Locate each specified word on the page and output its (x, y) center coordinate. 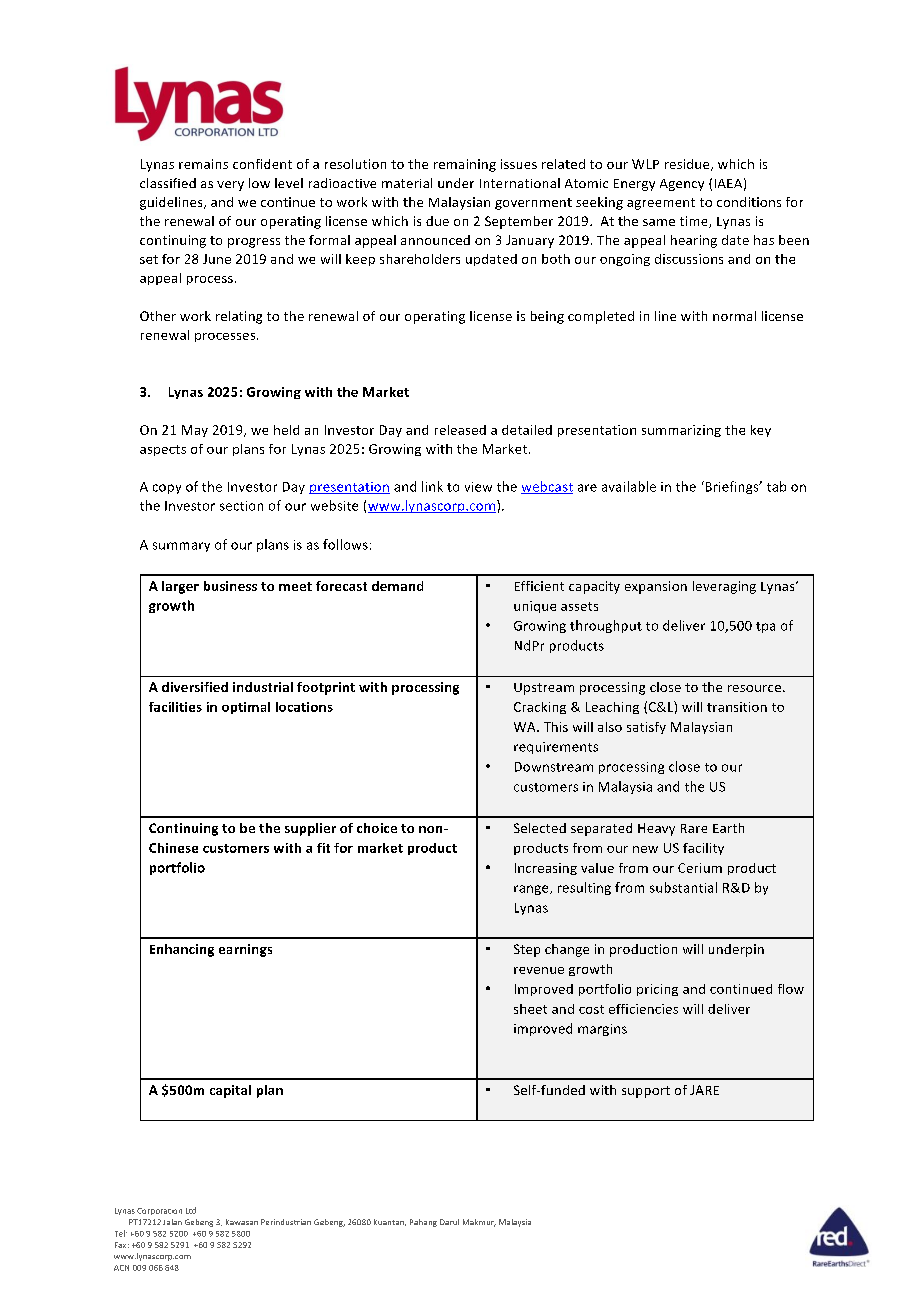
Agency (682, 185)
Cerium (700, 868)
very (230, 186)
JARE (704, 1090)
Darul (449, 1222)
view (478, 487)
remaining (465, 165)
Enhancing (182, 950)
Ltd (191, 1210)
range (532, 890)
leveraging (724, 587)
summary (181, 547)
